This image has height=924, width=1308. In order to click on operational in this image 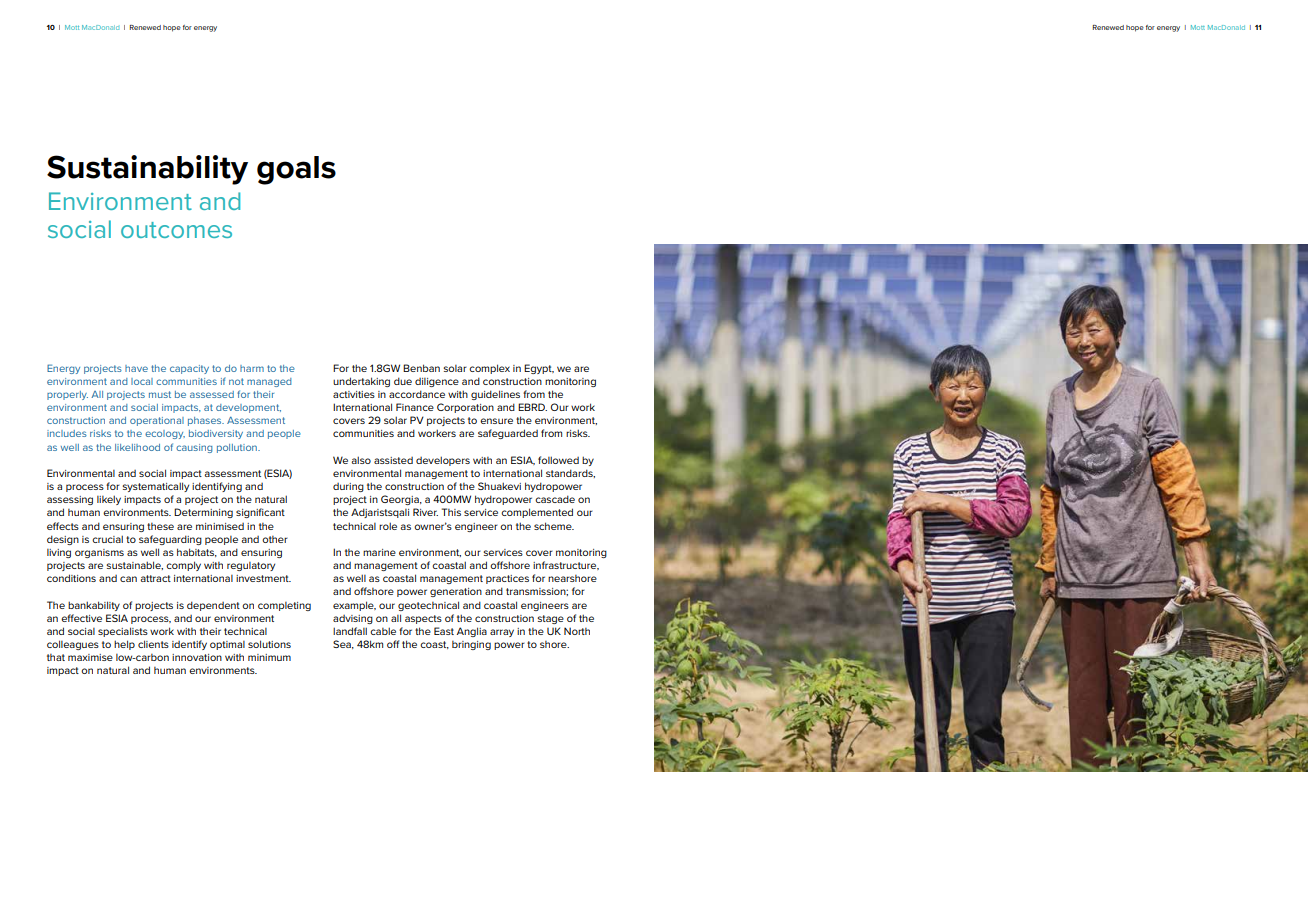, I will do `click(157, 421)`.
